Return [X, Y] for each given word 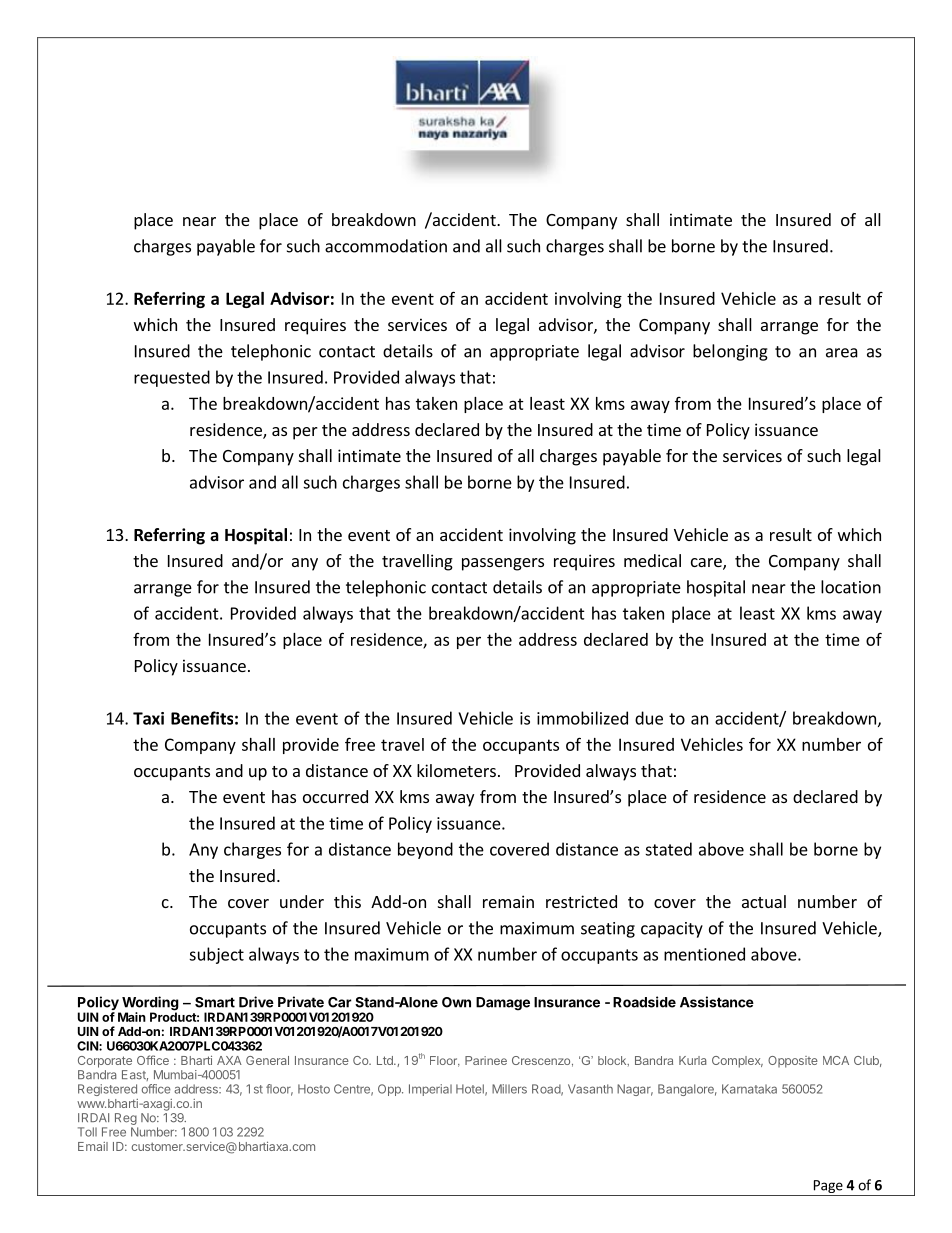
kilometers [456, 770]
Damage [503, 1004]
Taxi [148, 718]
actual [764, 901]
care [707, 564]
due [649, 718]
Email [93, 1146]
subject [216, 955]
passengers [503, 564]
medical [652, 560]
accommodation [386, 246]
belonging [730, 352]
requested [172, 378]
